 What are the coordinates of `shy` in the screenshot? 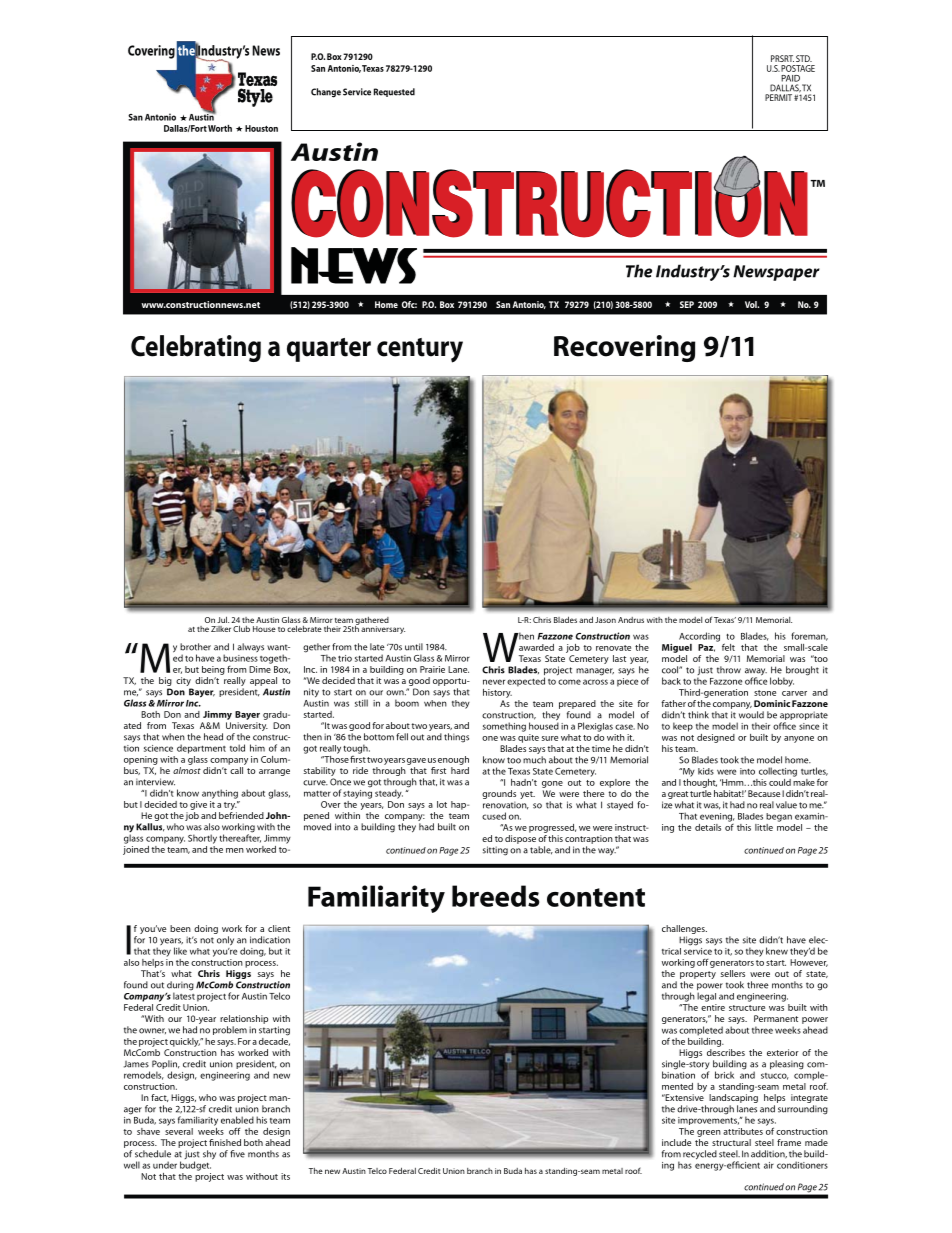 It's located at (209, 1155).
